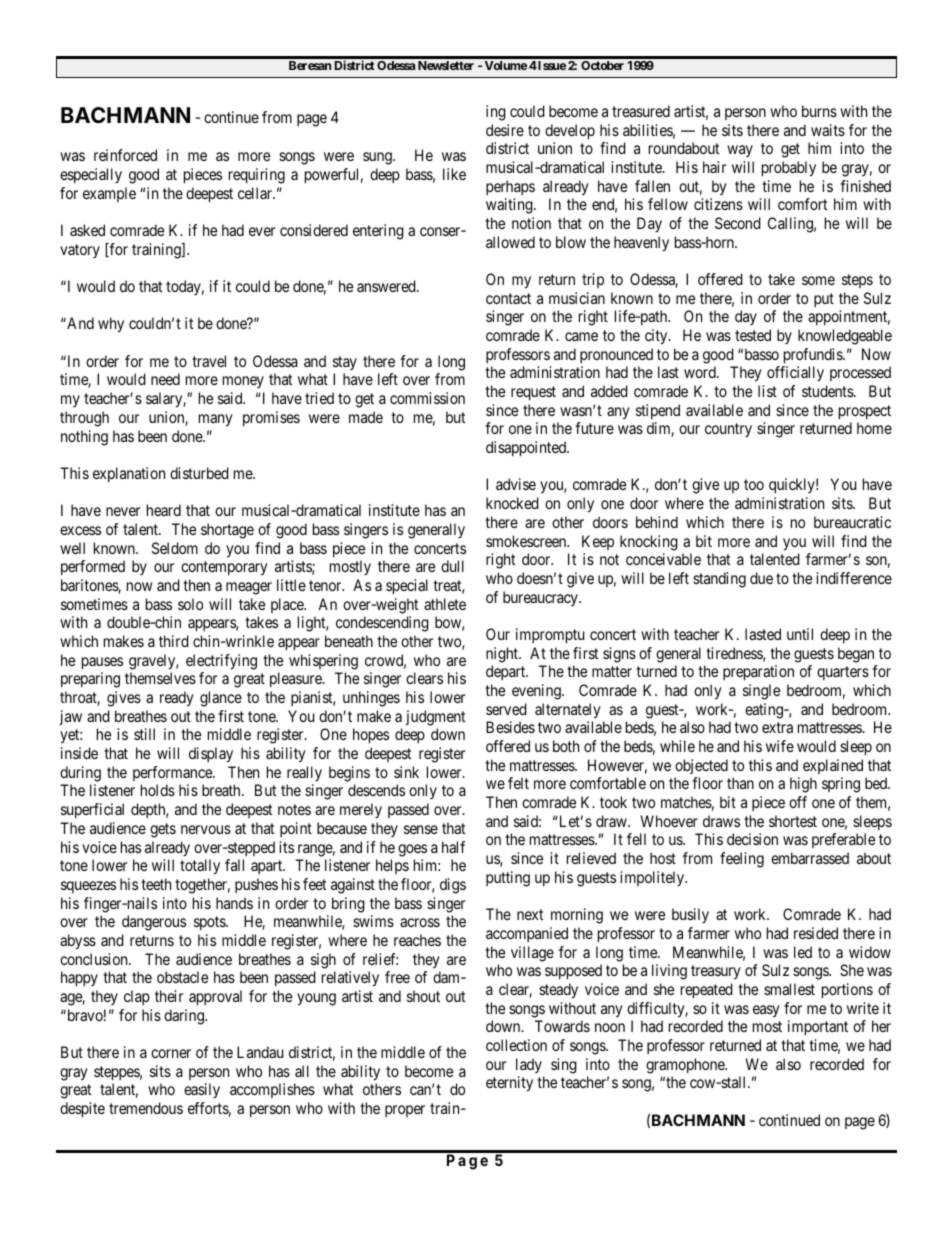 The height and width of the page is (1233, 952). Describe the element at coordinates (753, 335) in the page. I see `tested` at that location.
